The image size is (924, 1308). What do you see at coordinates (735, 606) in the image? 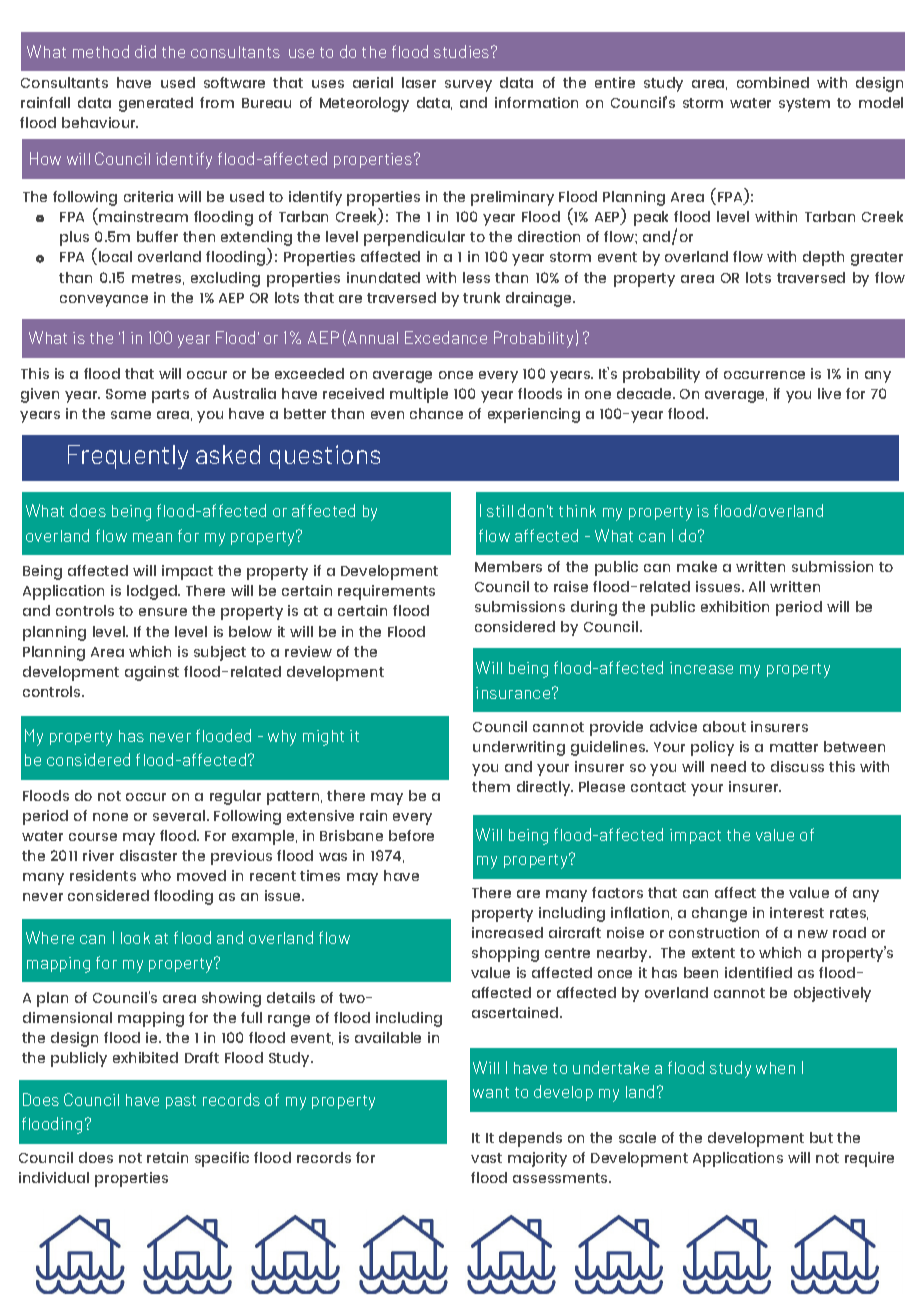
I see `exhibition` at bounding box center [735, 606].
